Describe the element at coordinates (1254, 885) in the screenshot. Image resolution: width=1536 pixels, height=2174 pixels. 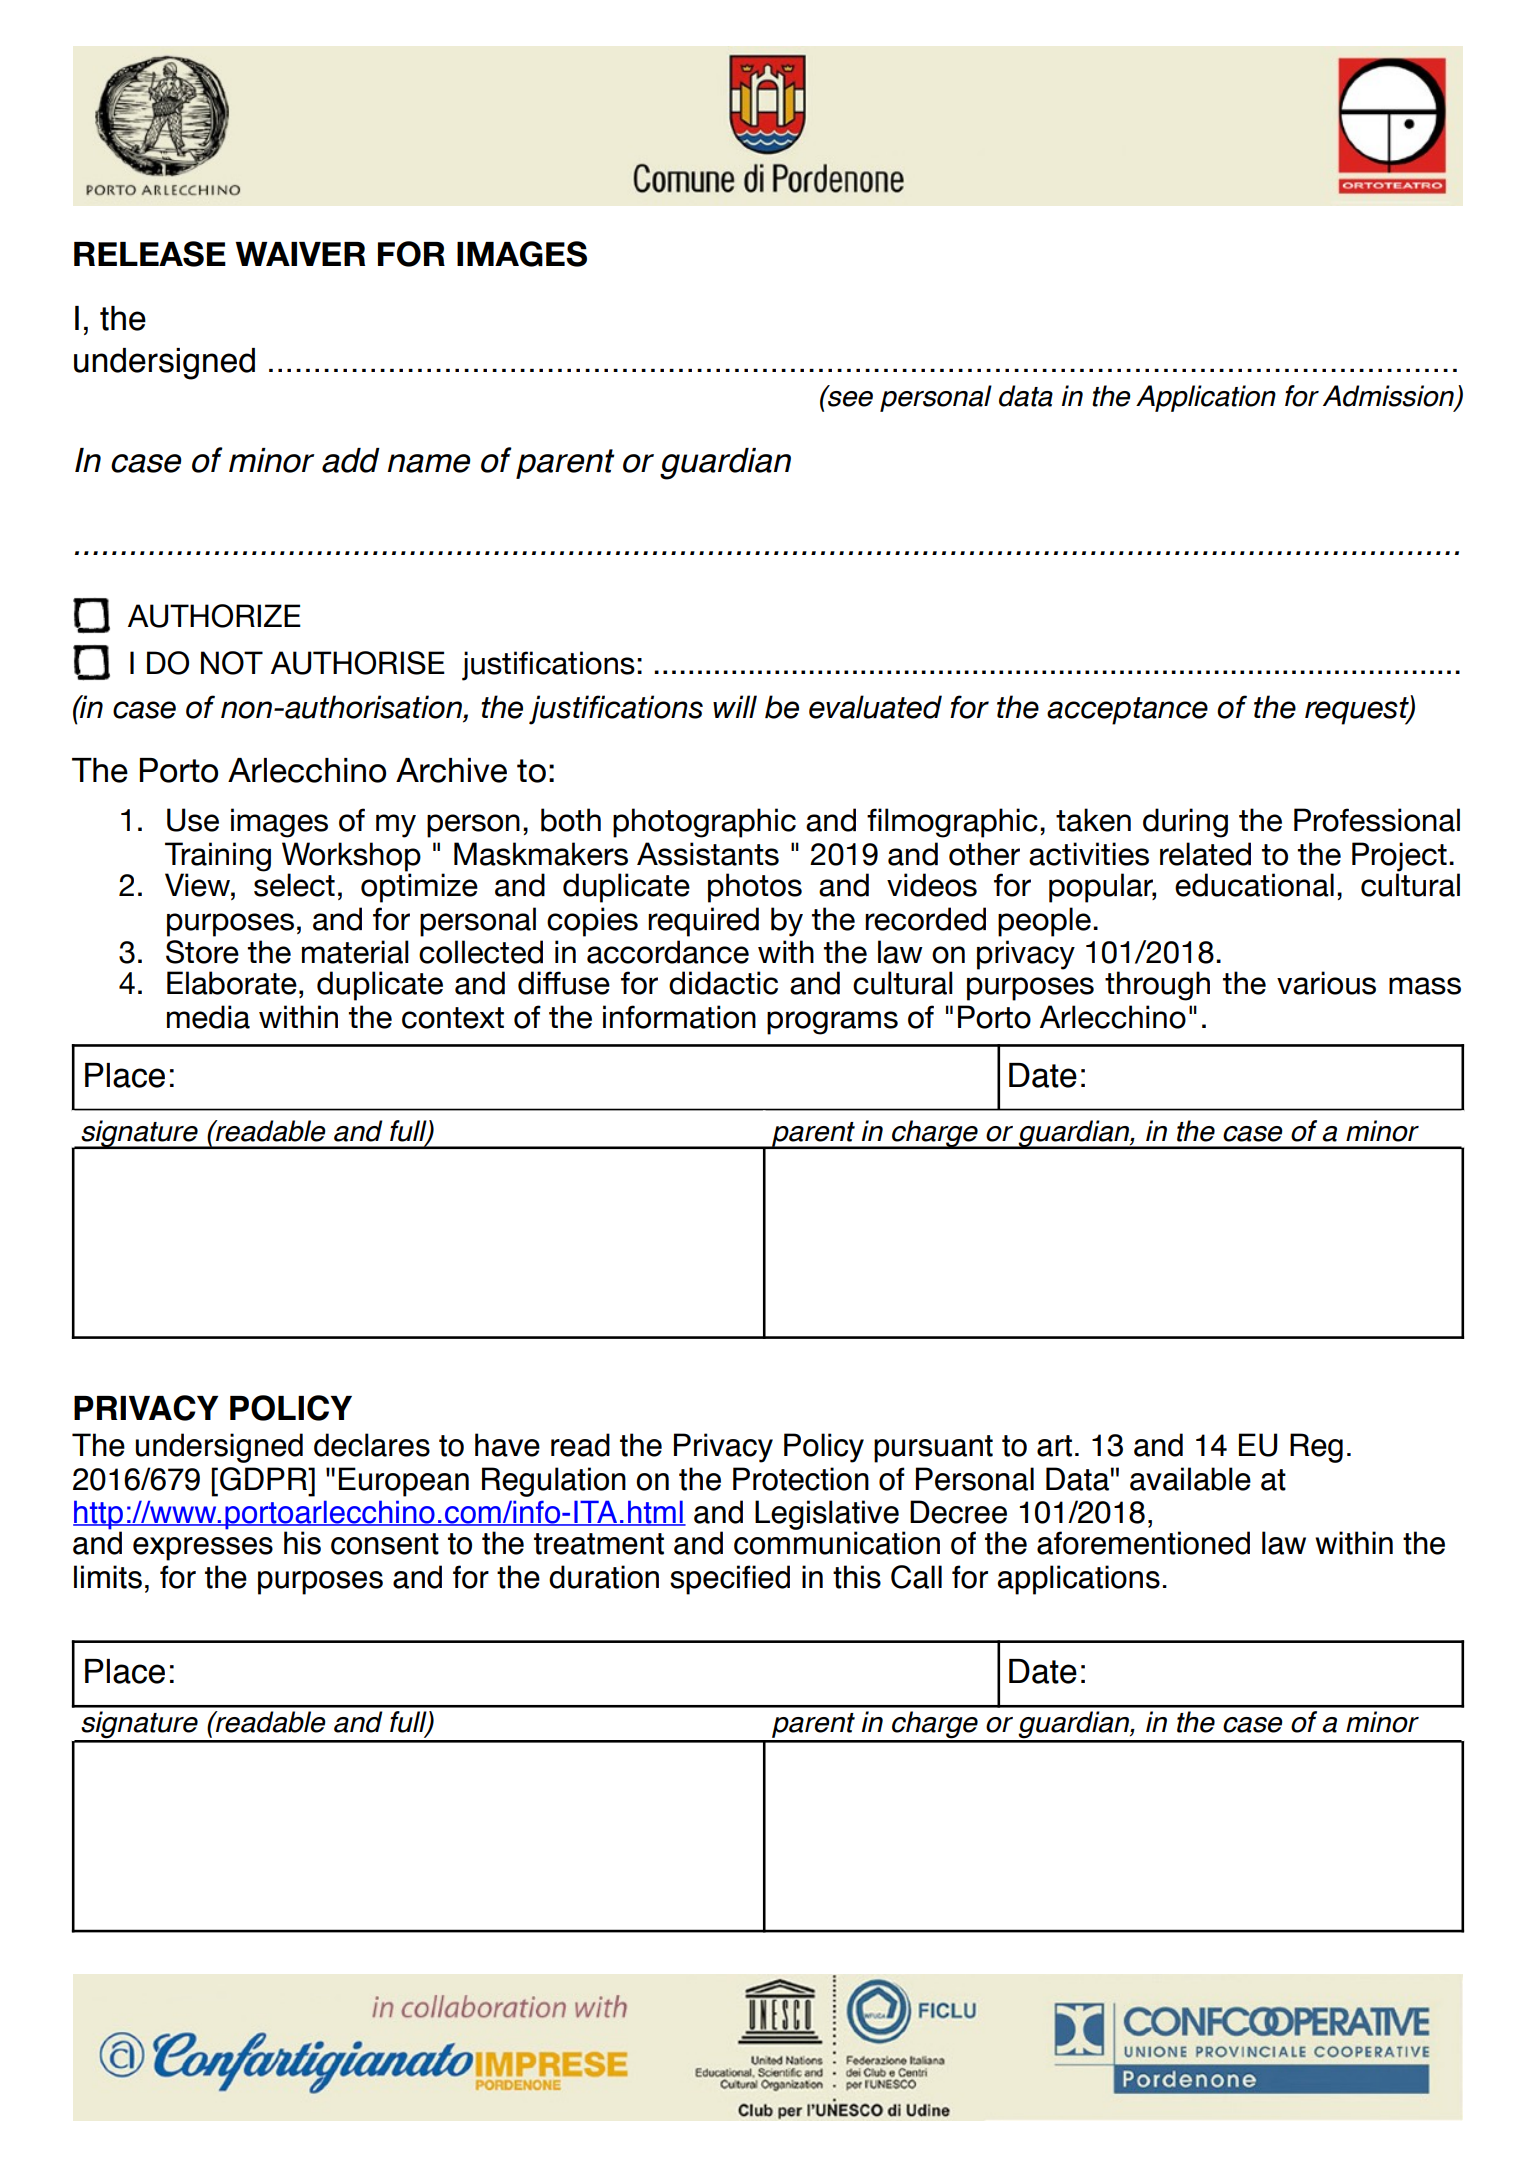
I see `educational` at that location.
